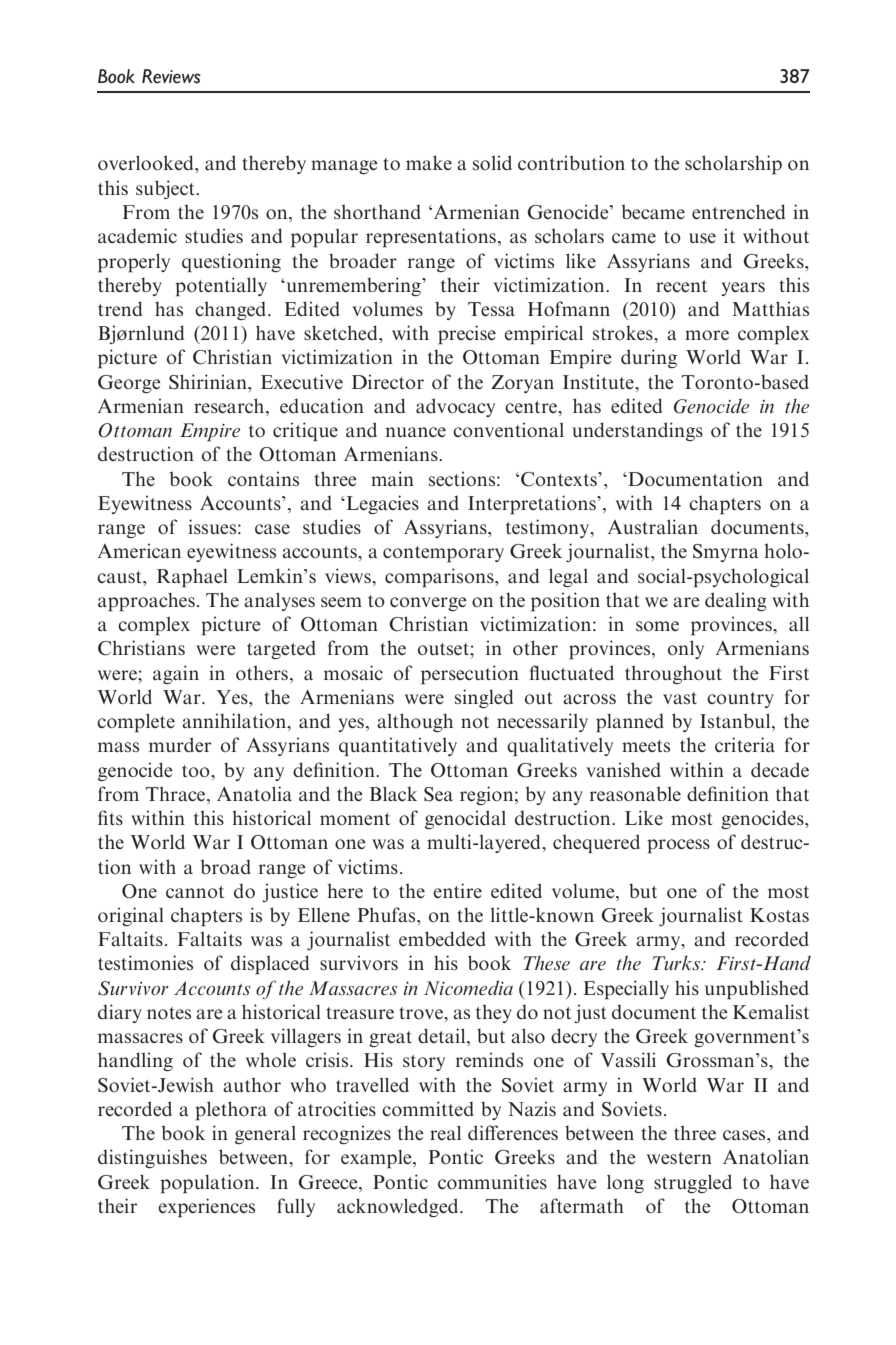 Image resolution: width=896 pixels, height=1345 pixels. I want to click on make, so click(429, 162).
